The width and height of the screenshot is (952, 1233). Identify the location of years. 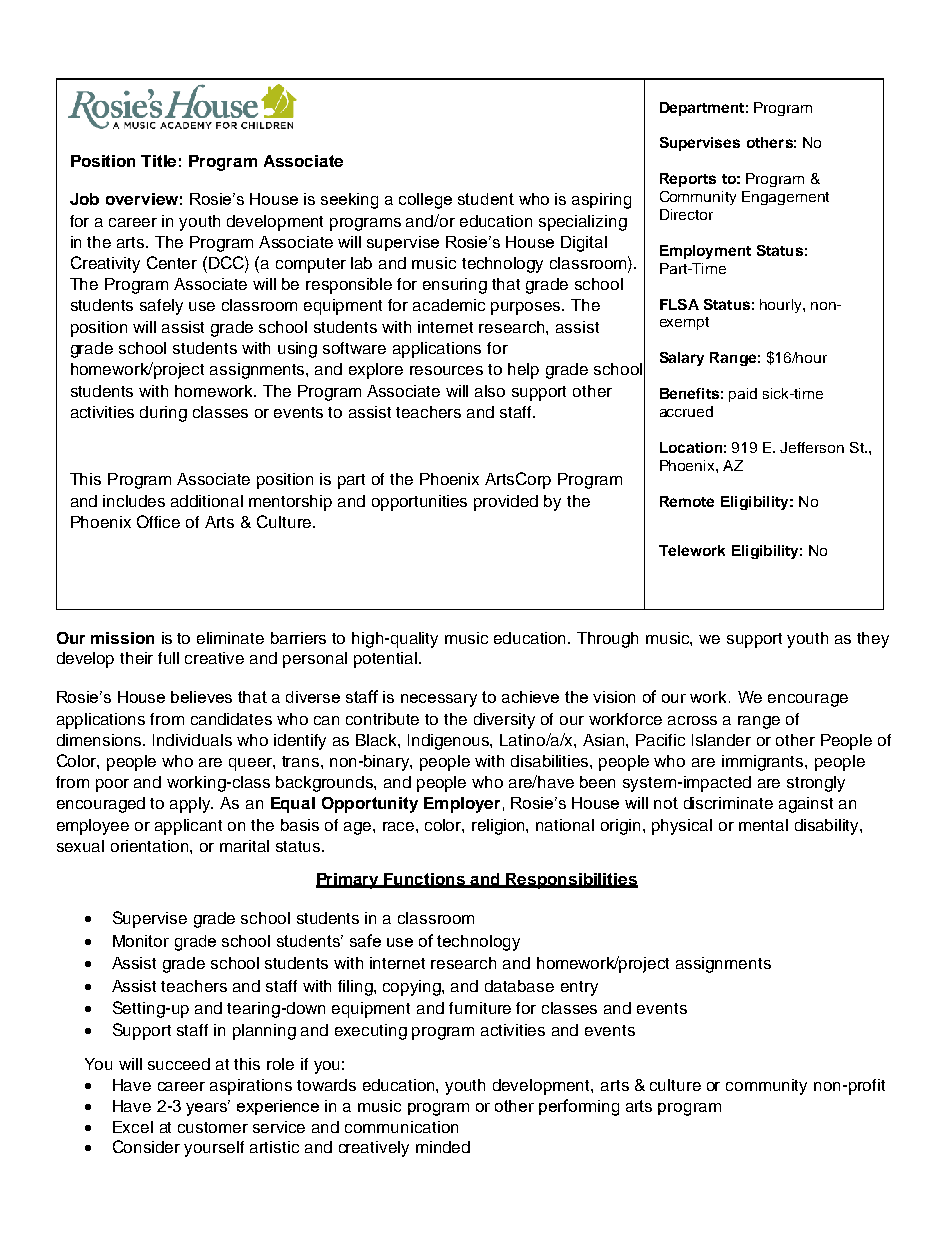
(208, 1108).
